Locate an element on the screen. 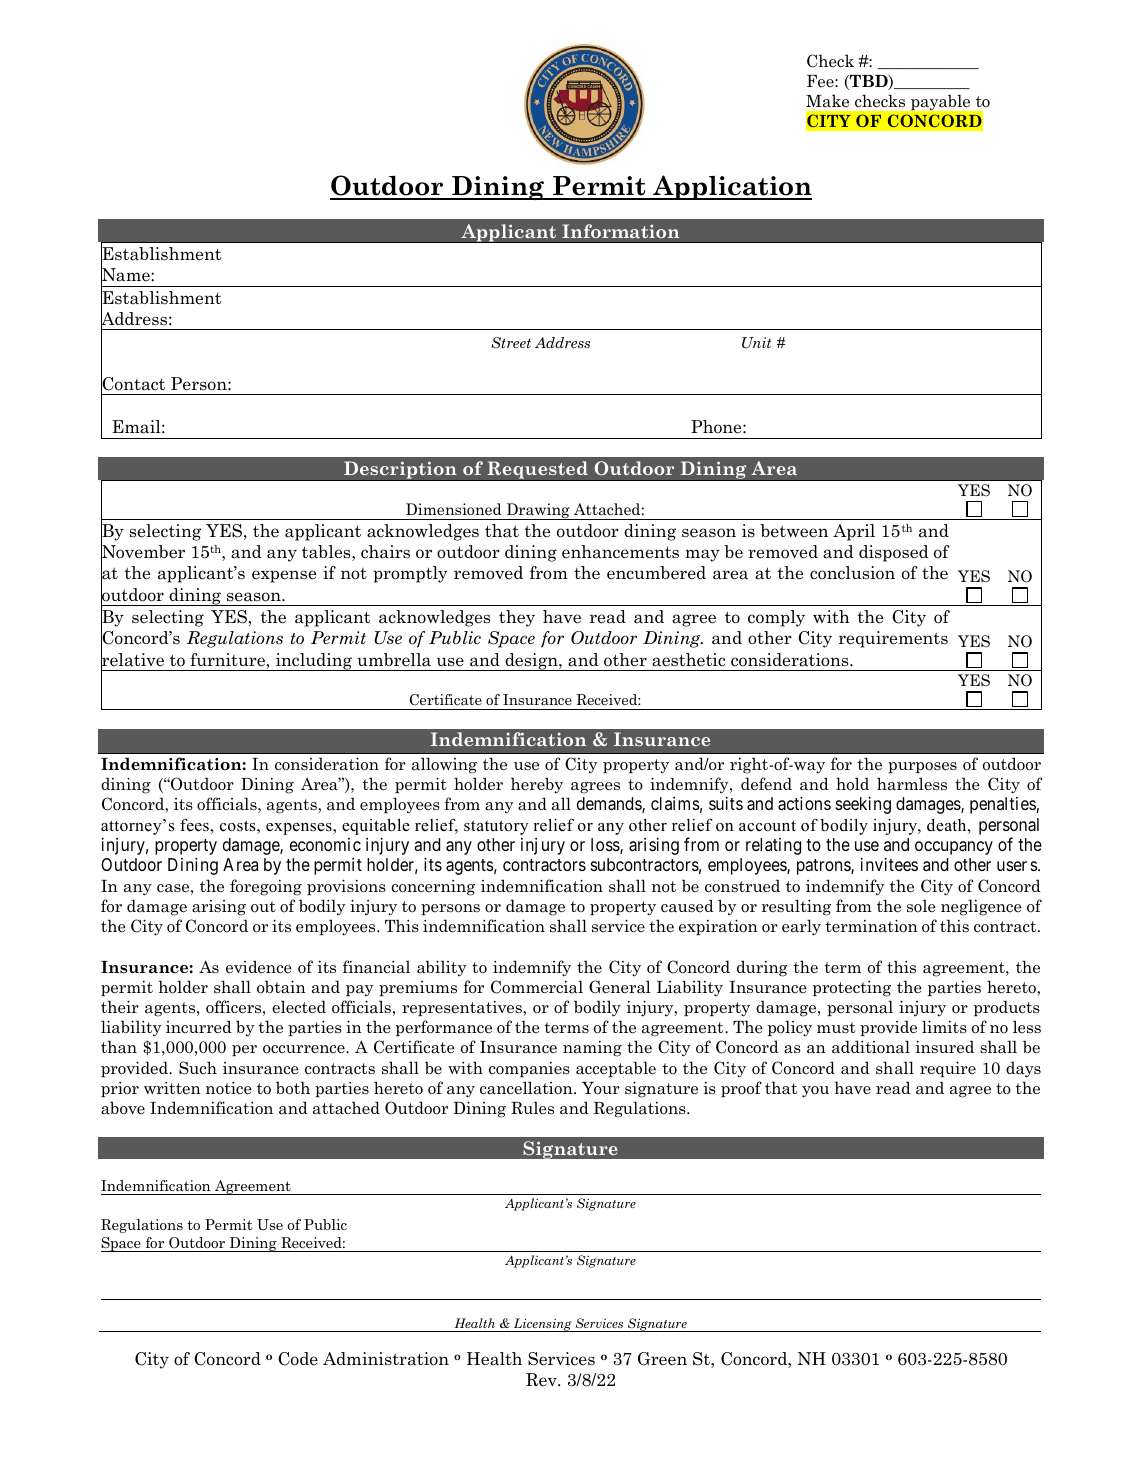  Green is located at coordinates (662, 1359).
